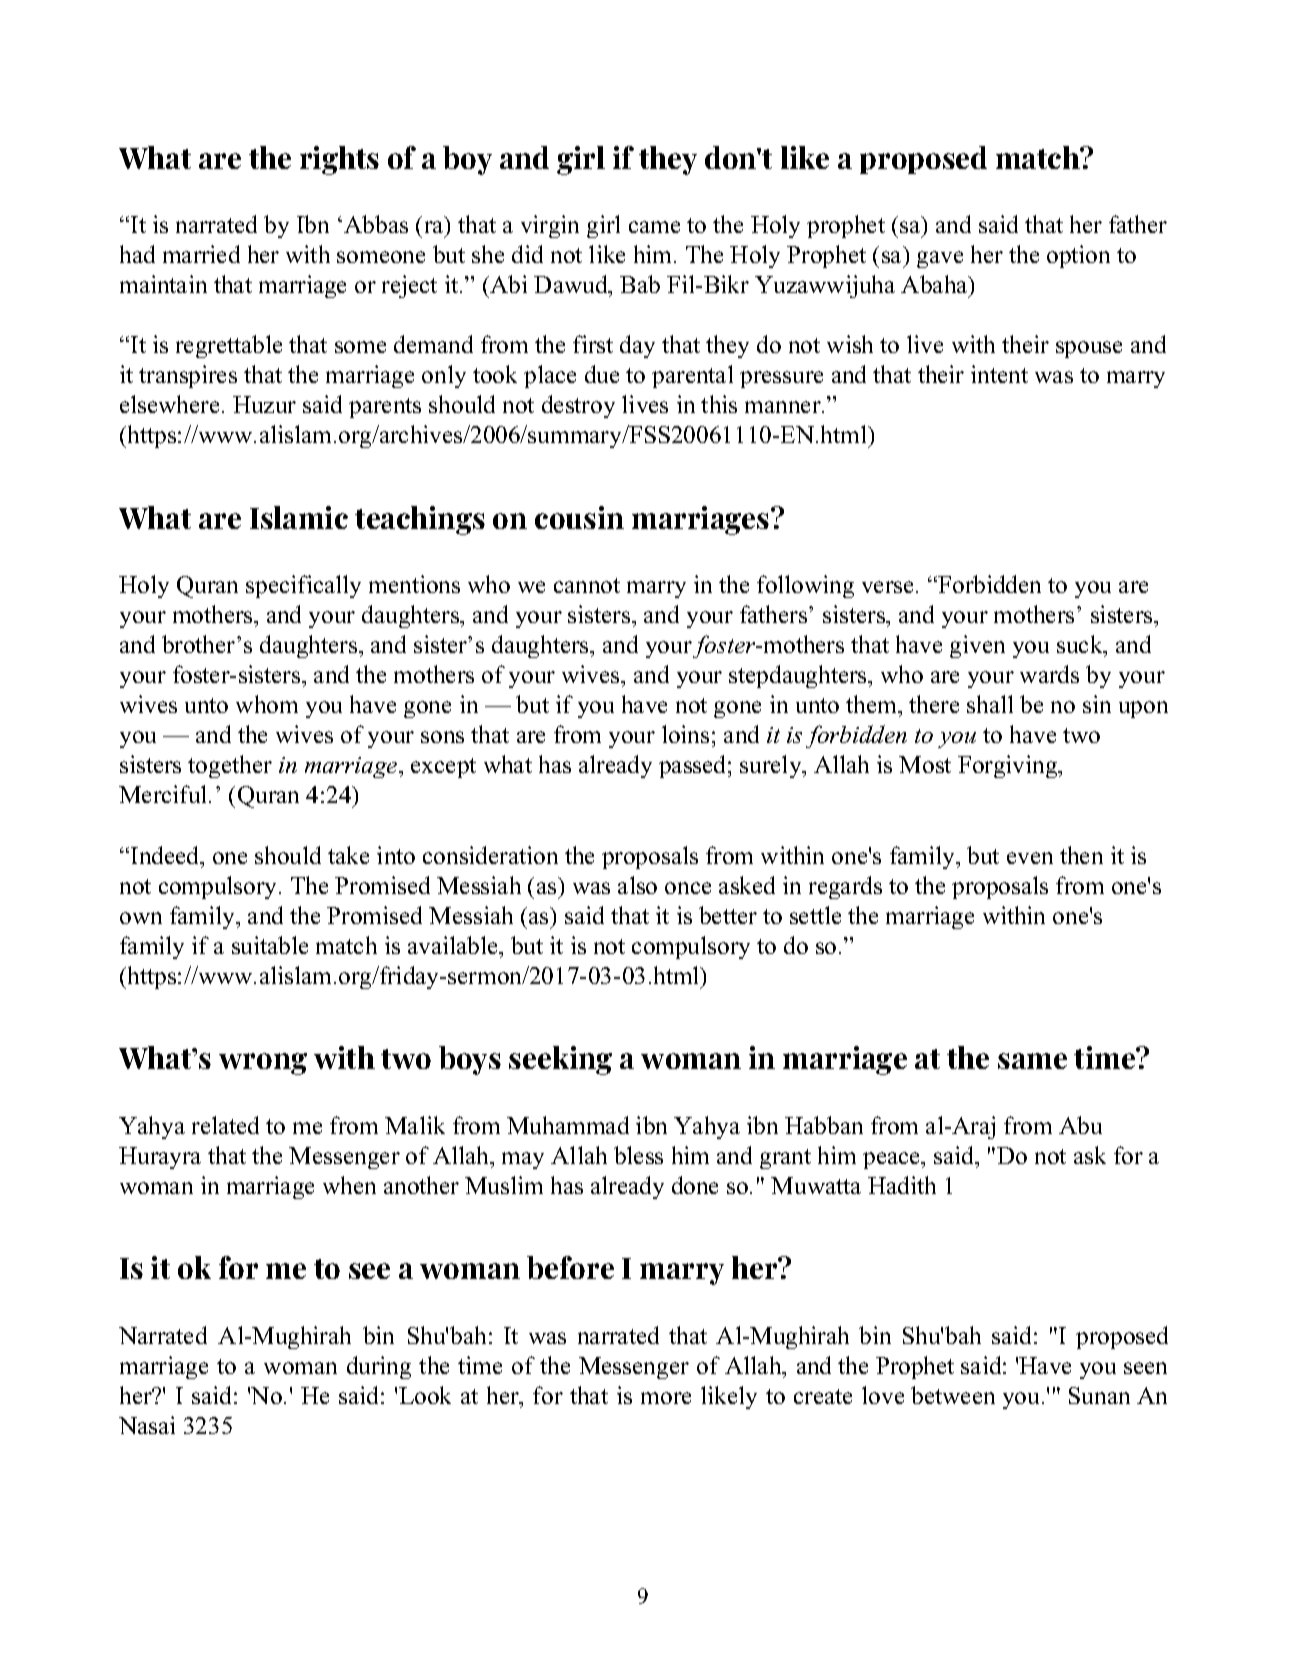 The image size is (1289, 1668). I want to click on better, so click(728, 915).
